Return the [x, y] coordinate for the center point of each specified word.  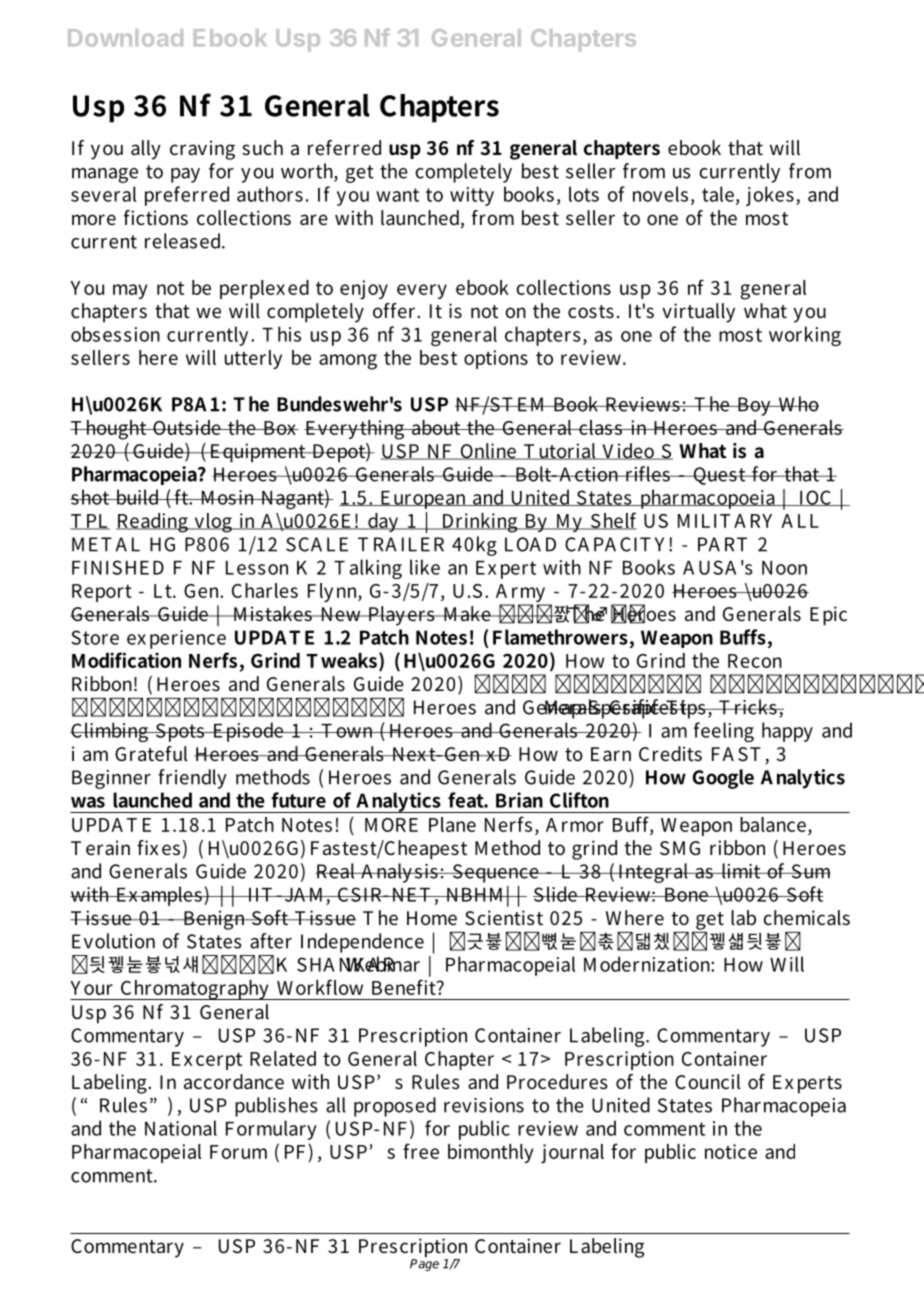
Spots [179, 732]
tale [718, 194]
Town [347, 731]
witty [472, 196]
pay [185, 175]
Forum [238, 1152]
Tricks [748, 707]
